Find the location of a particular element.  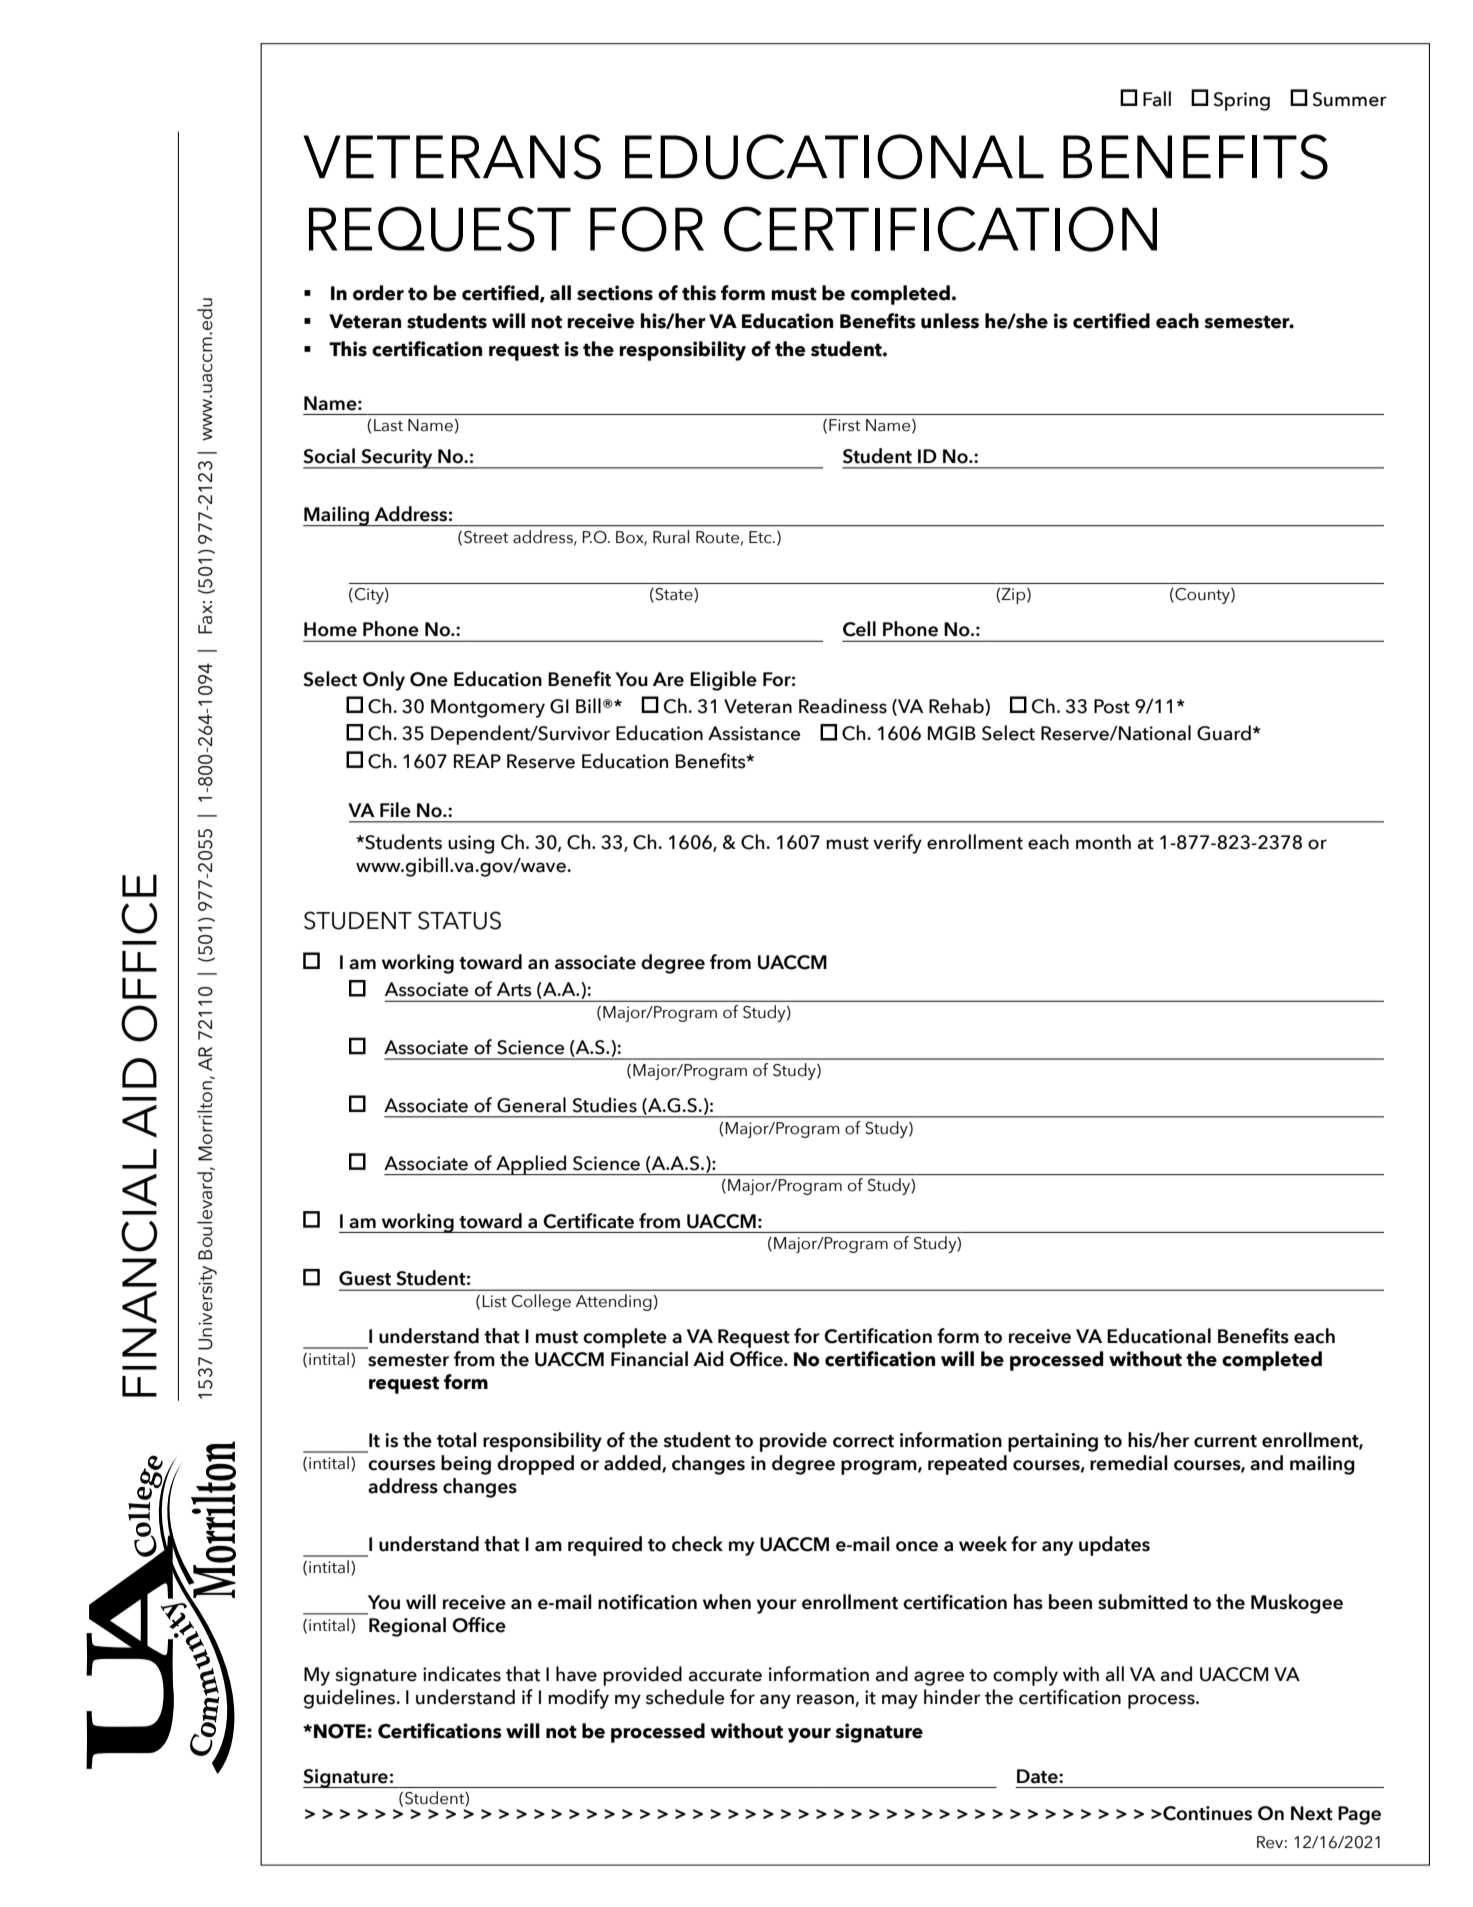

current is located at coordinates (1225, 1441).
